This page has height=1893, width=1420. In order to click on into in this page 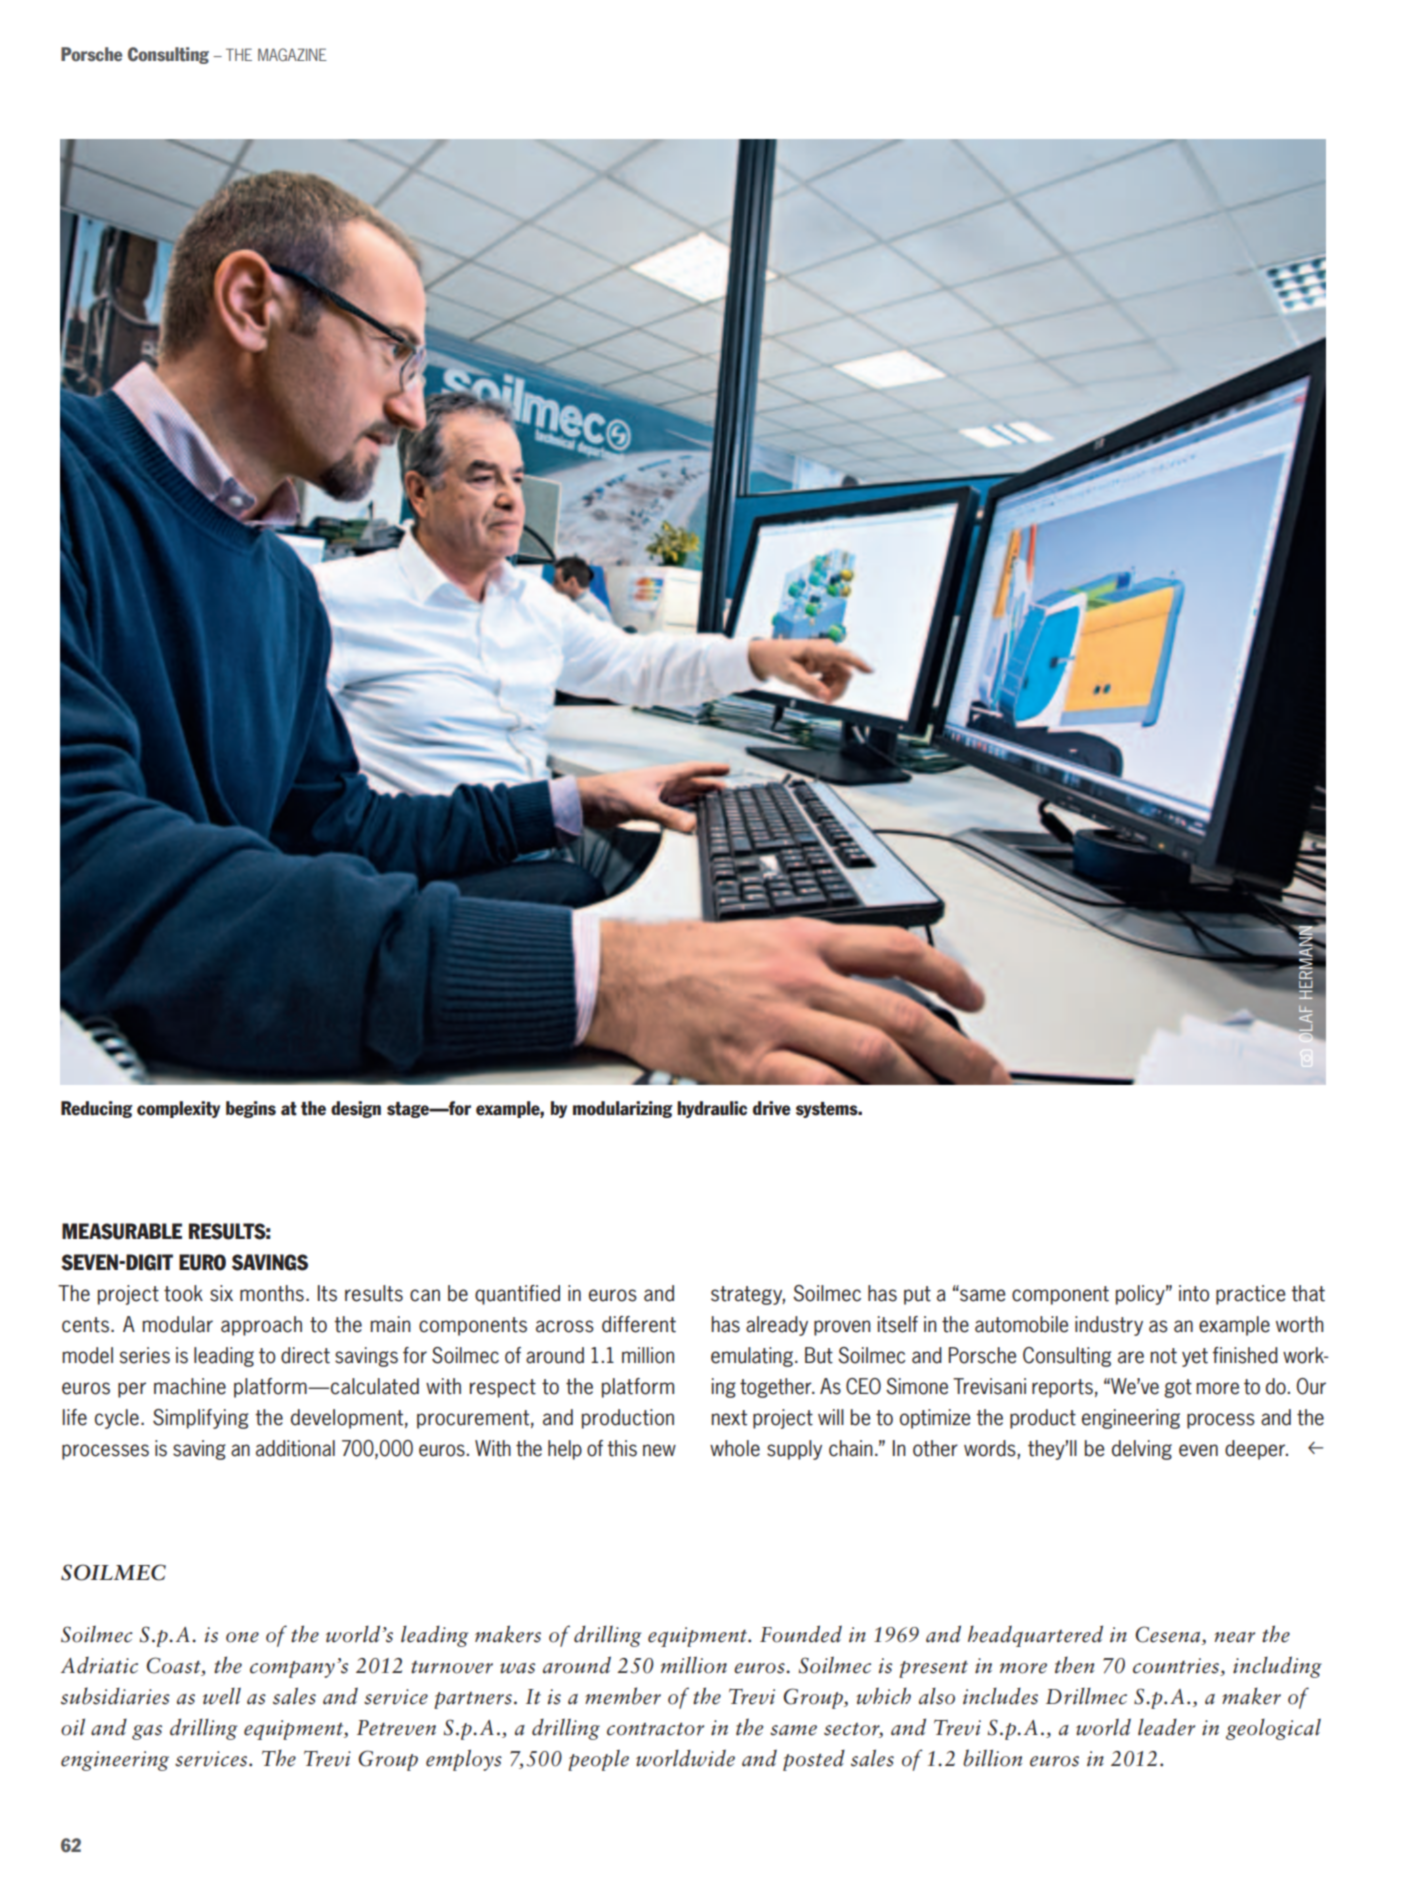, I will do `click(1194, 1293)`.
